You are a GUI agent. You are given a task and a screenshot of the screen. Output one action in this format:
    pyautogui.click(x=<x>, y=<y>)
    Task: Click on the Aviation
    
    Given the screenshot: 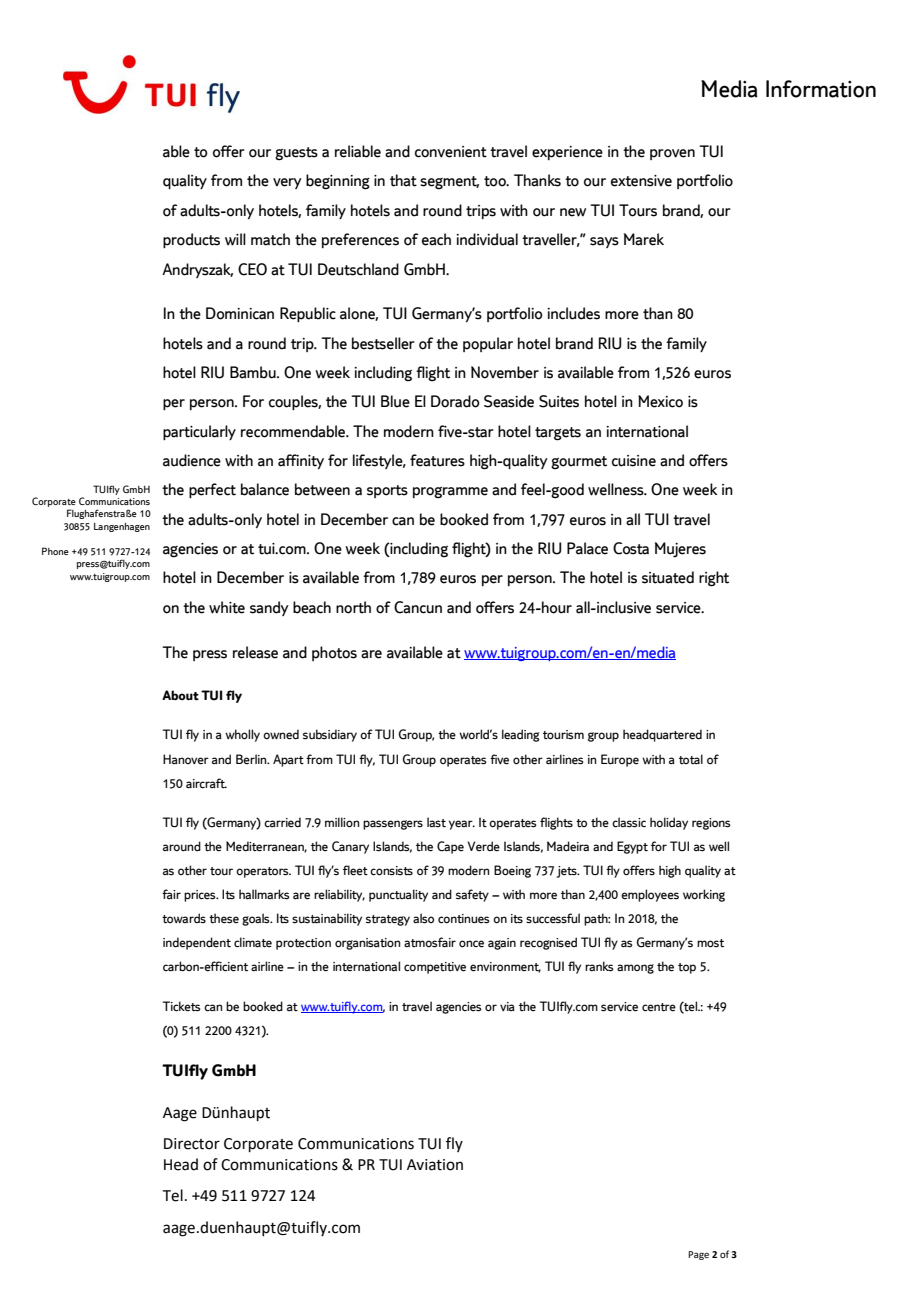 What is the action you would take?
    pyautogui.click(x=435, y=1165)
